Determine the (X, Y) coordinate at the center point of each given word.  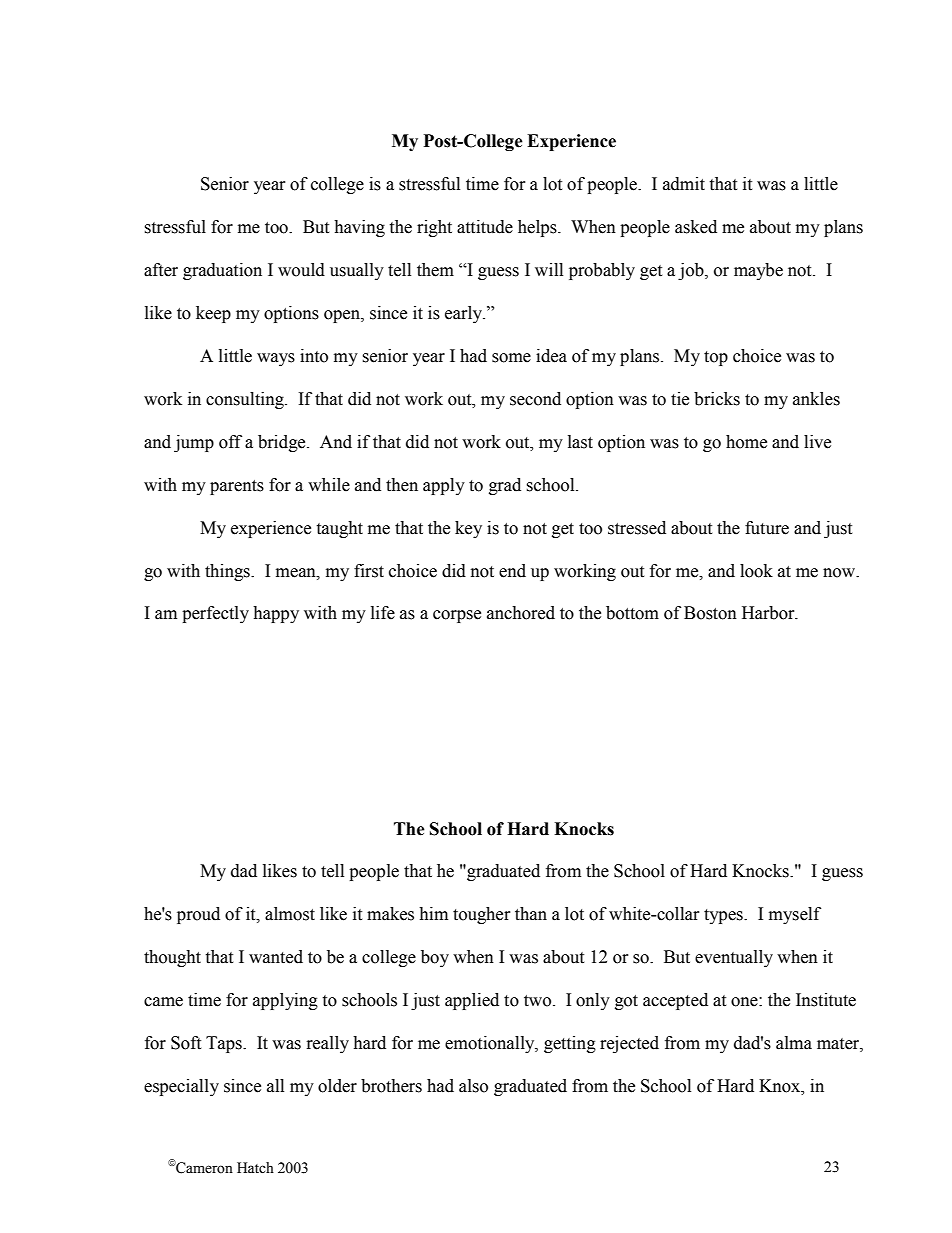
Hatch (255, 1168)
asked (696, 227)
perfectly (215, 614)
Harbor (769, 613)
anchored (521, 613)
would (301, 270)
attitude (485, 227)
